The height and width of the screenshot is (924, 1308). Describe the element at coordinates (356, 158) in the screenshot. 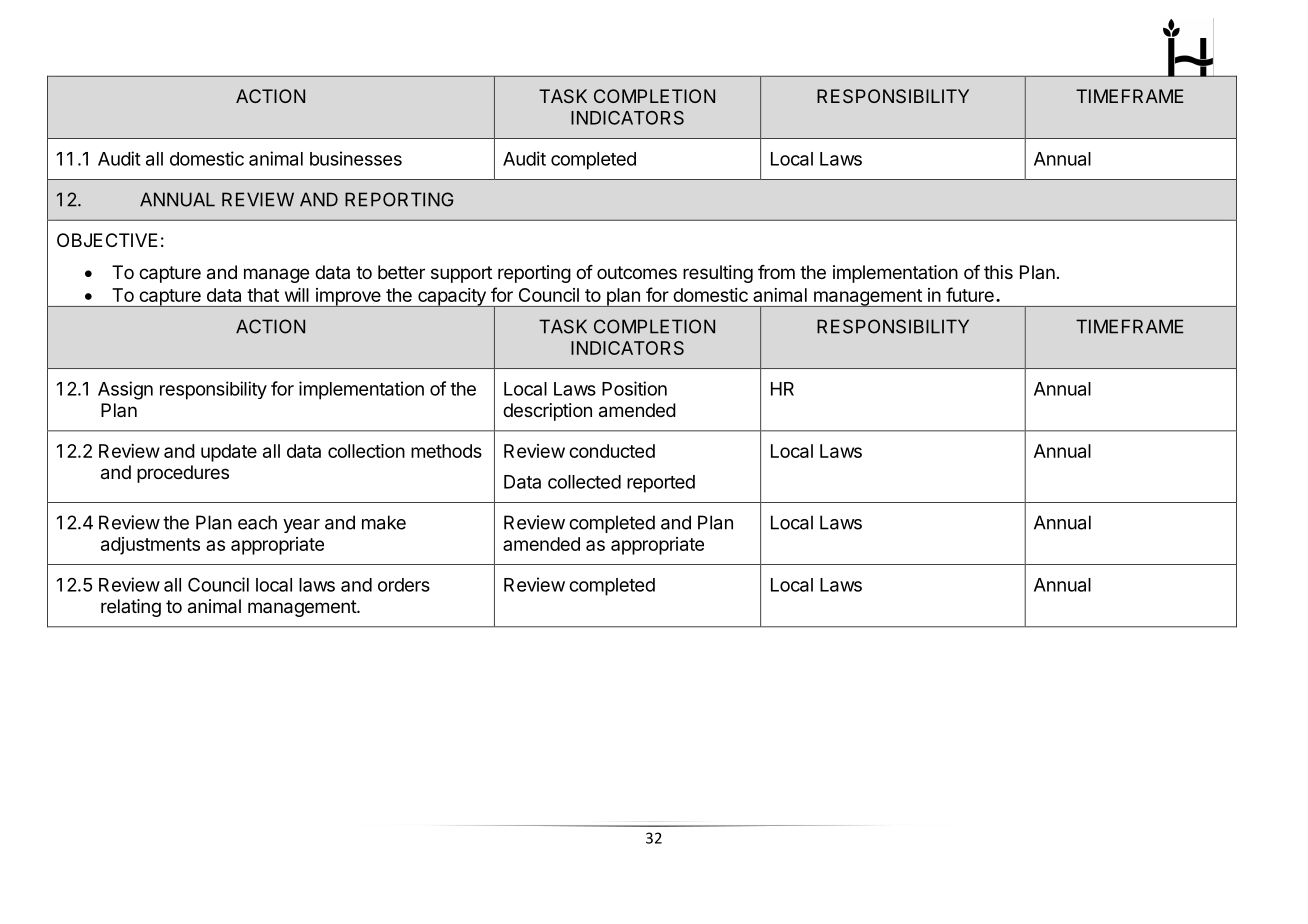

I see `businesses` at that location.
